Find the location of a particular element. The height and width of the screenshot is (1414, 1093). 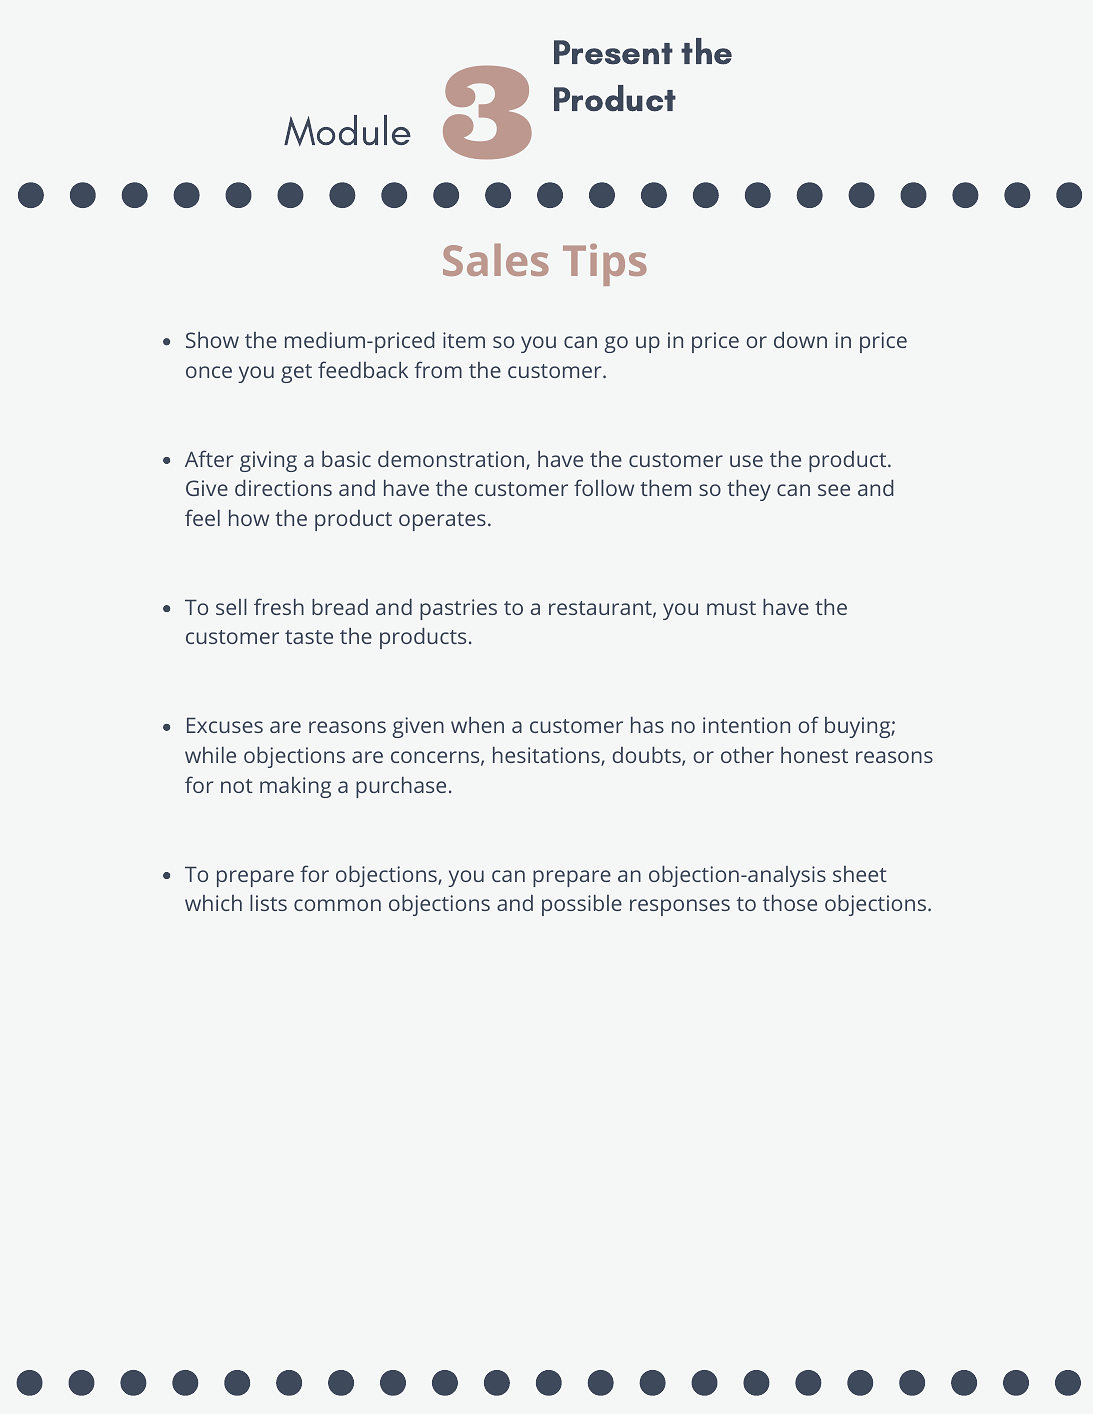

Present is located at coordinates (613, 52).
